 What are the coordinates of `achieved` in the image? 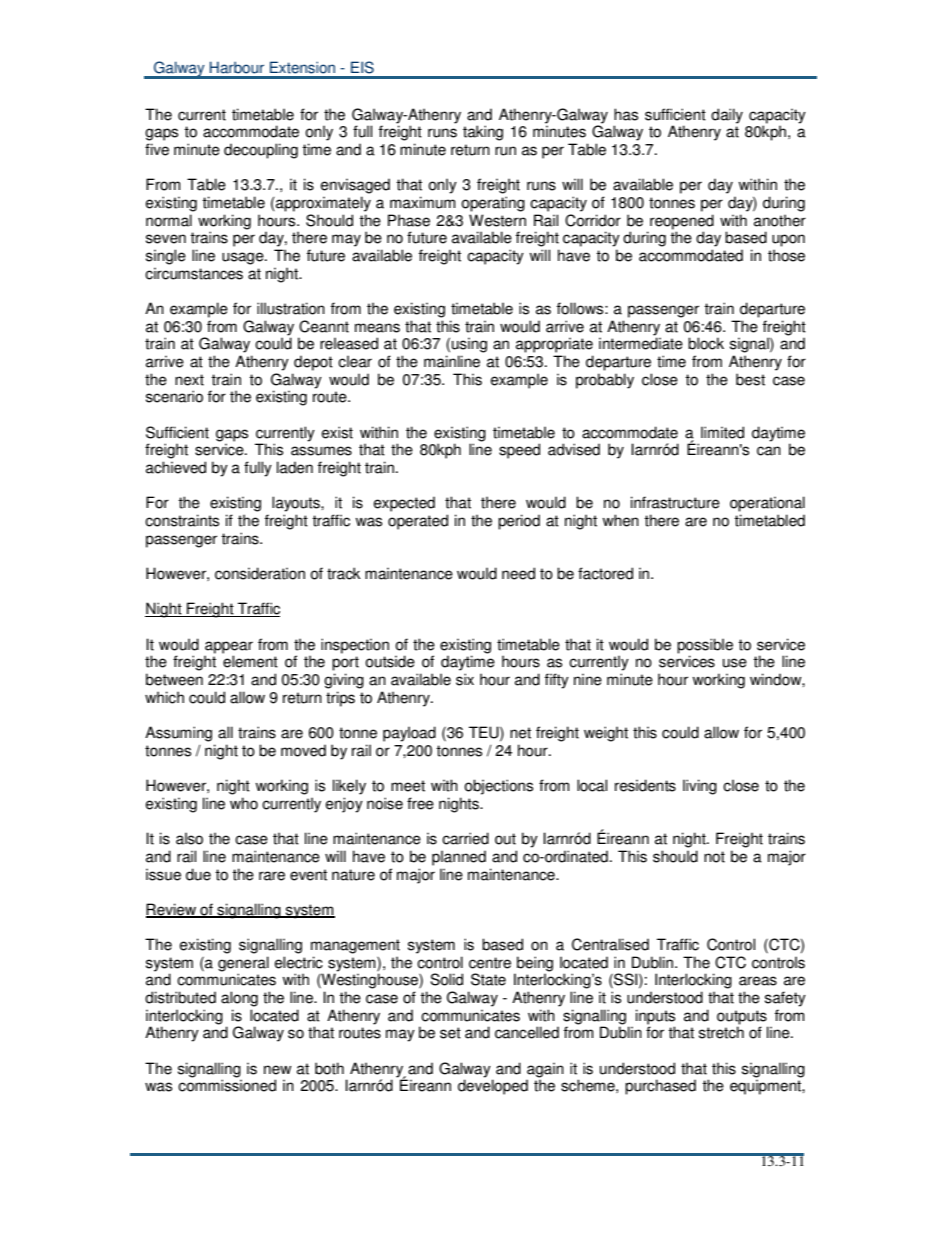 It's located at (176, 467).
